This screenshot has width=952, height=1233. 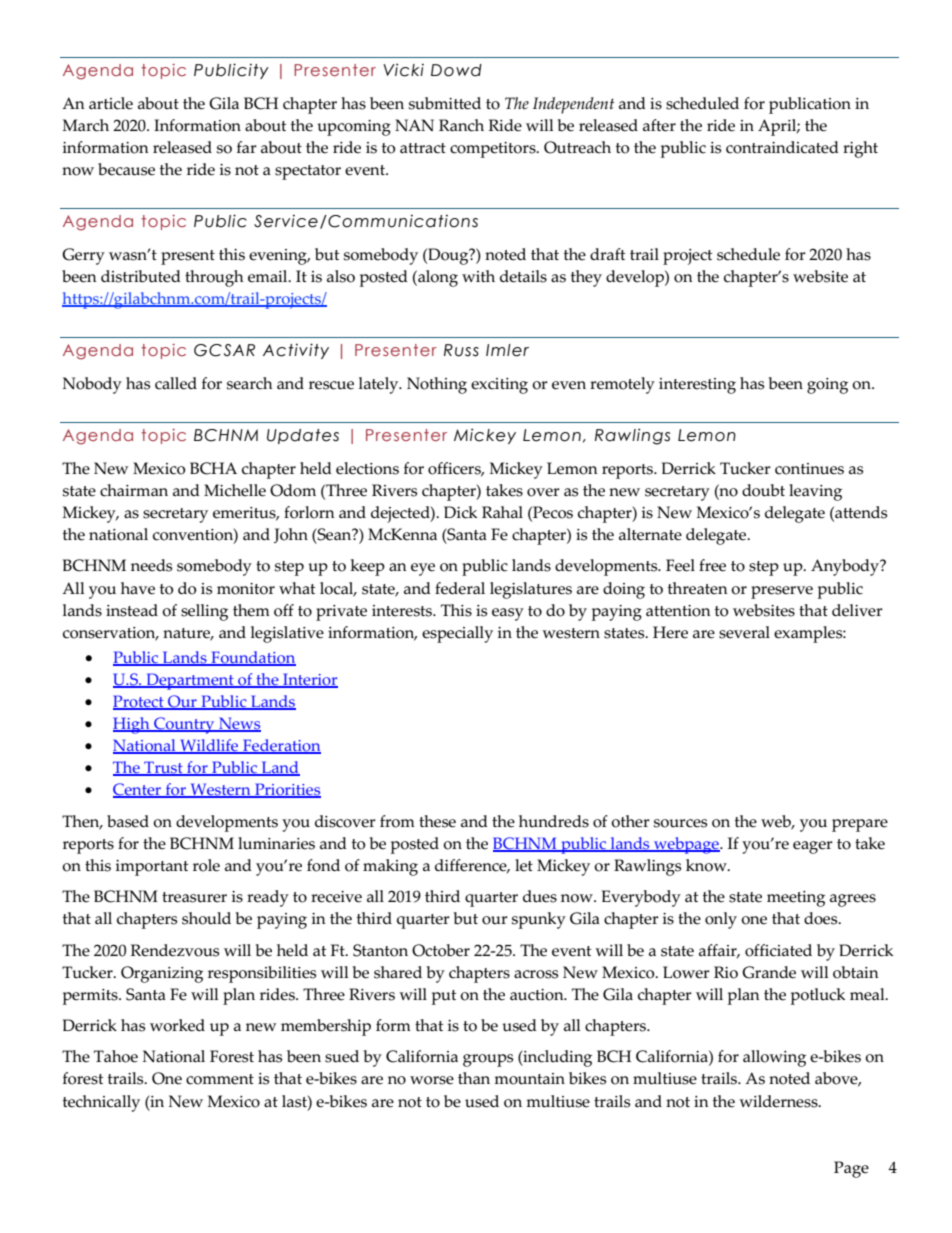 I want to click on article, so click(x=111, y=103).
